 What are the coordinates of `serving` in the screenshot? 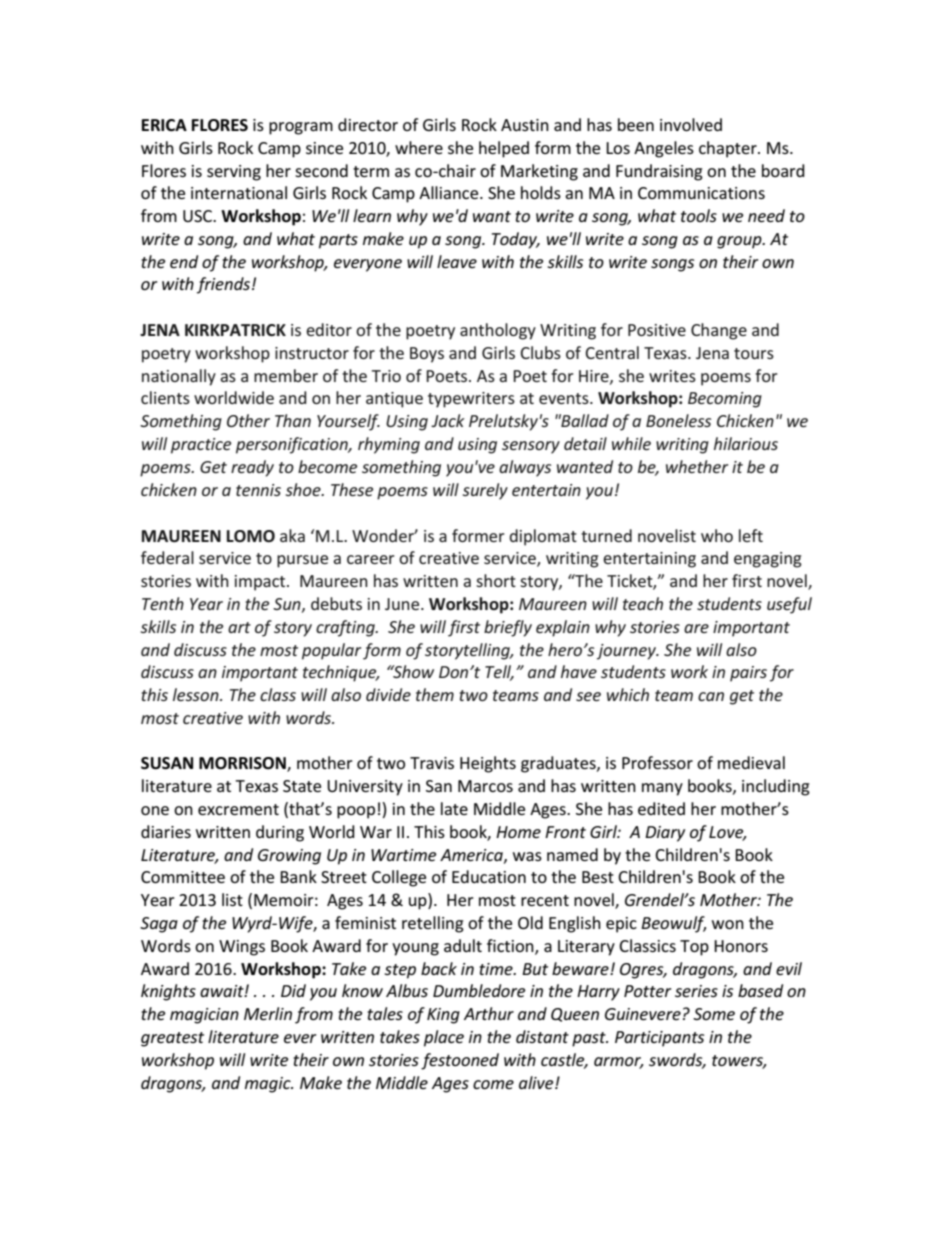 It's located at (234, 173).
